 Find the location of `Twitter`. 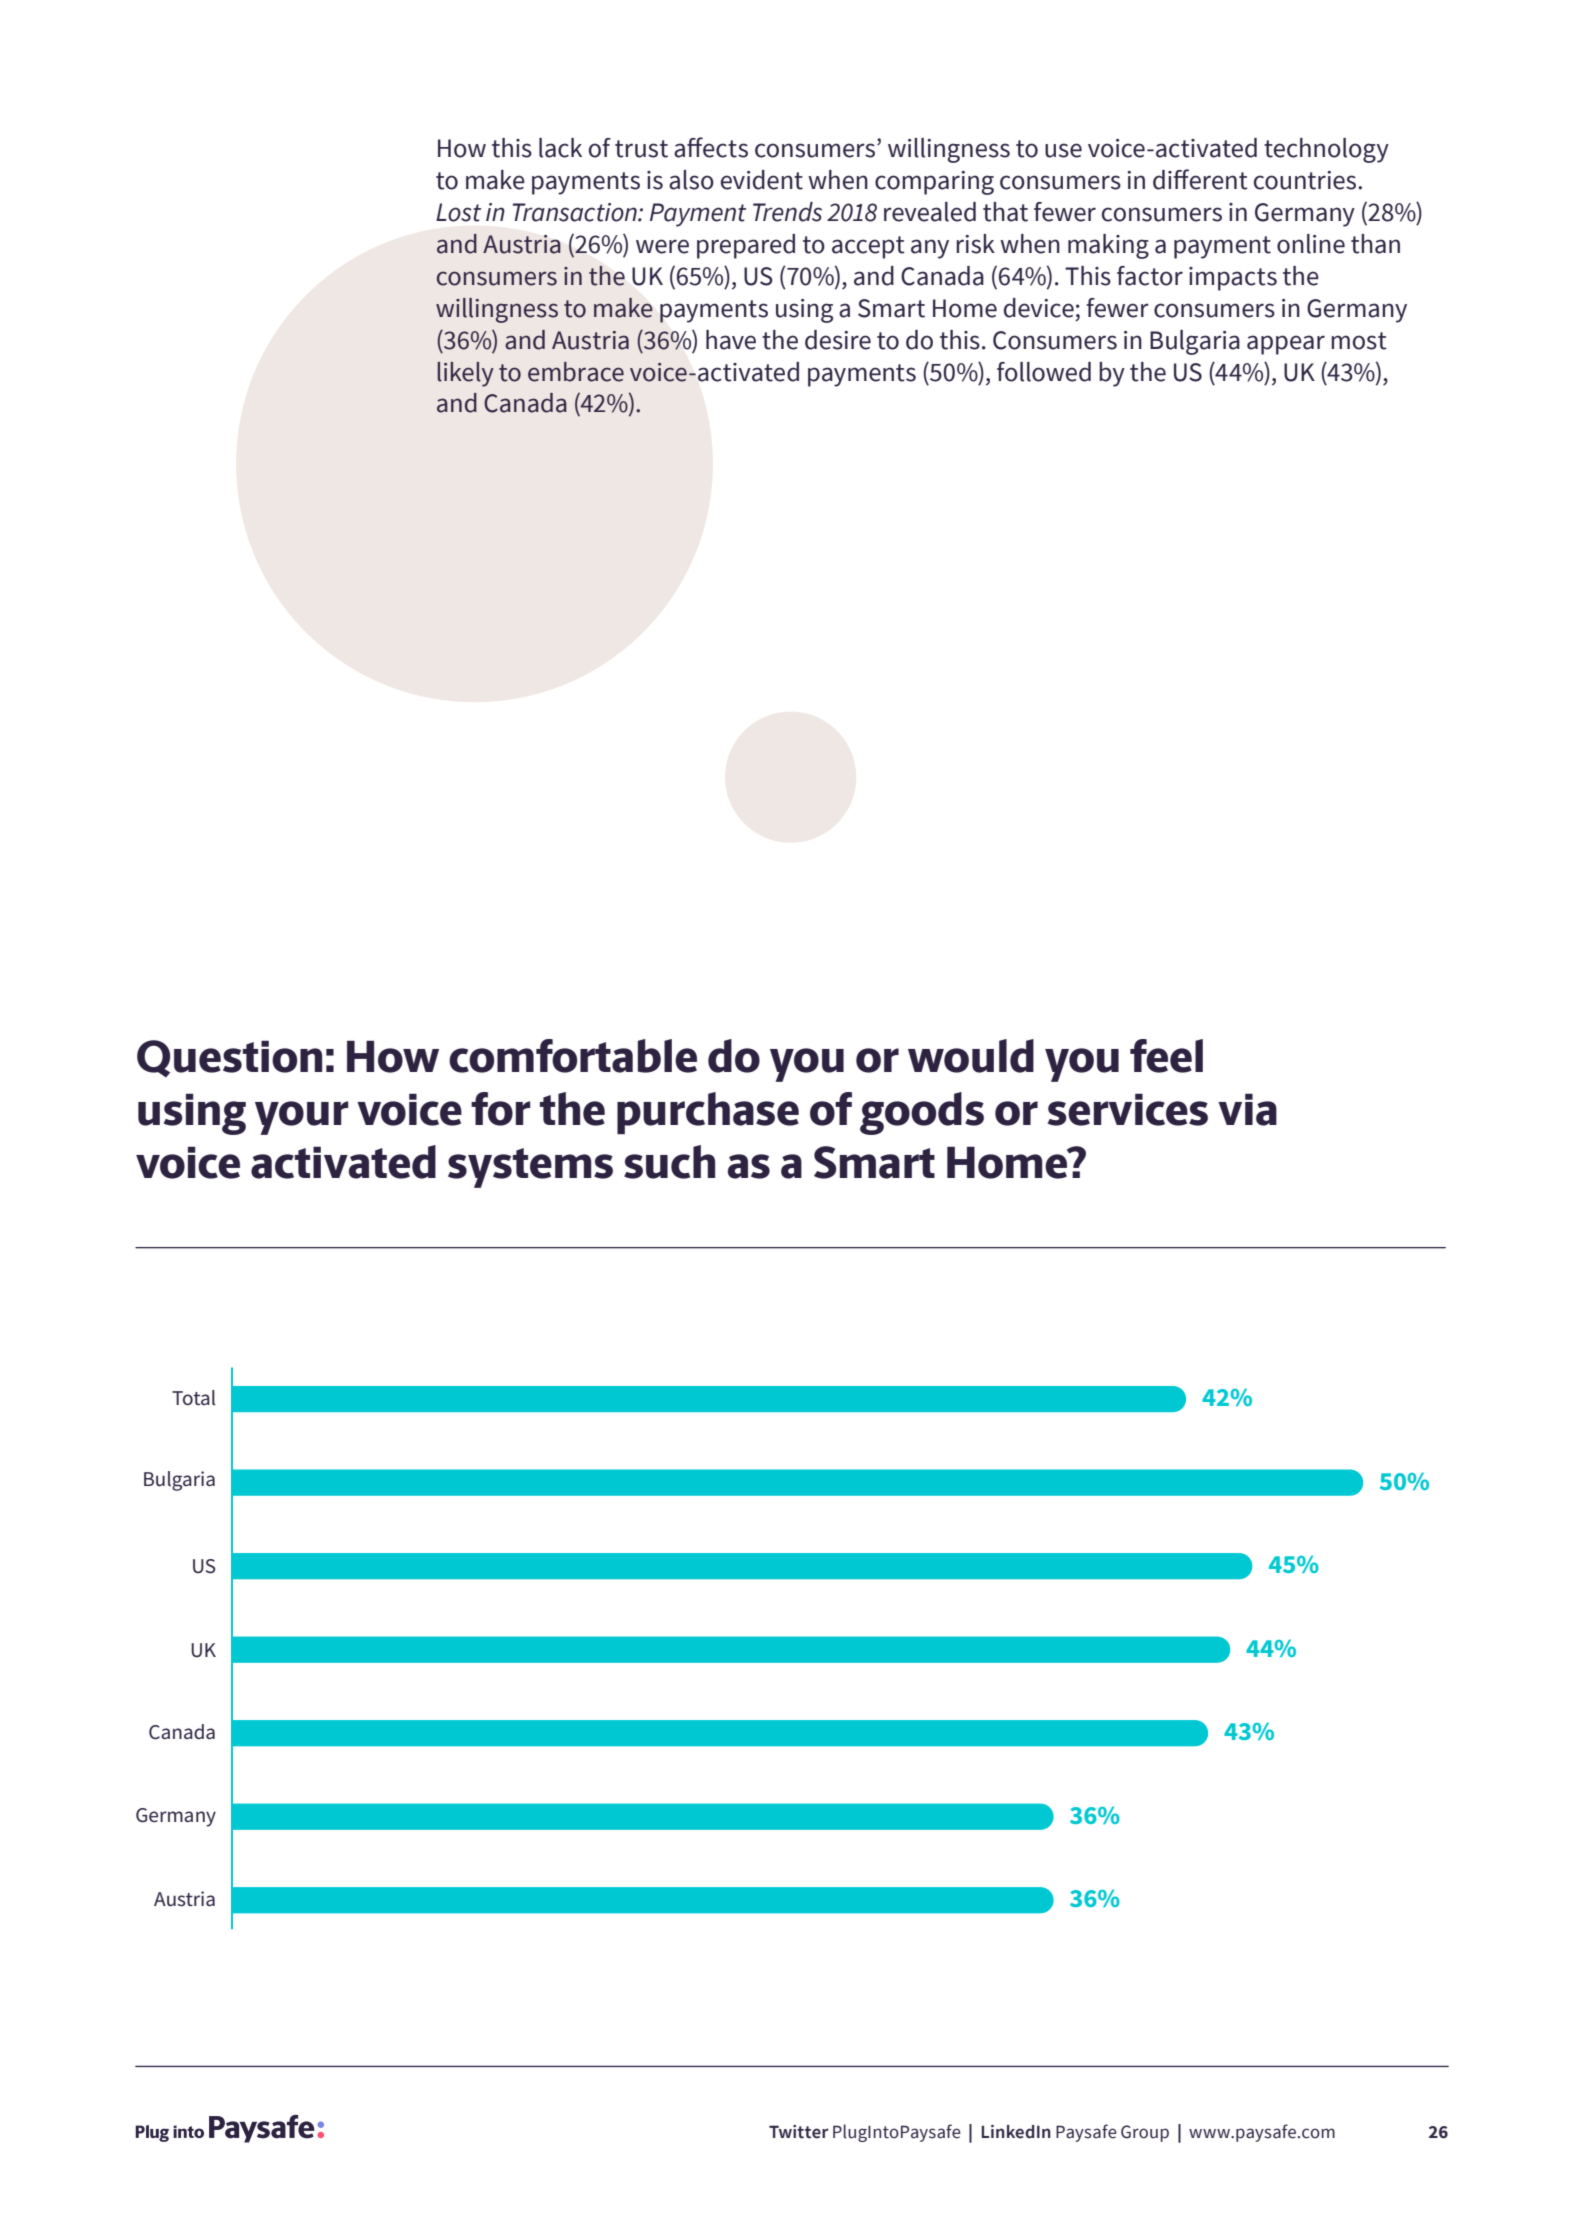

Twitter is located at coordinates (799, 2132).
